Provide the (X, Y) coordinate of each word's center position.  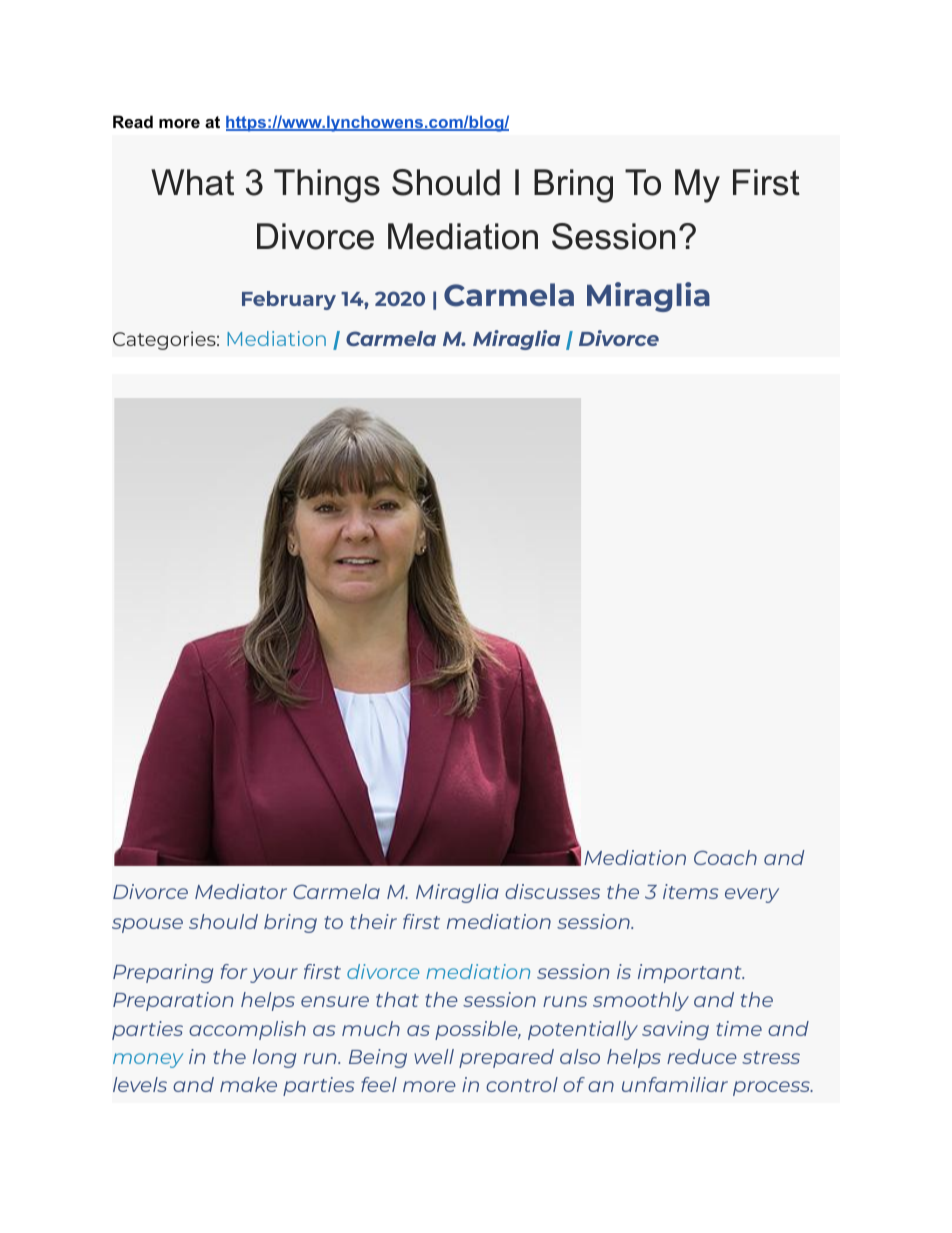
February (289, 300)
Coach (725, 857)
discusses (552, 891)
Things (327, 186)
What (192, 182)
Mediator (241, 891)
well (434, 1056)
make (248, 1084)
